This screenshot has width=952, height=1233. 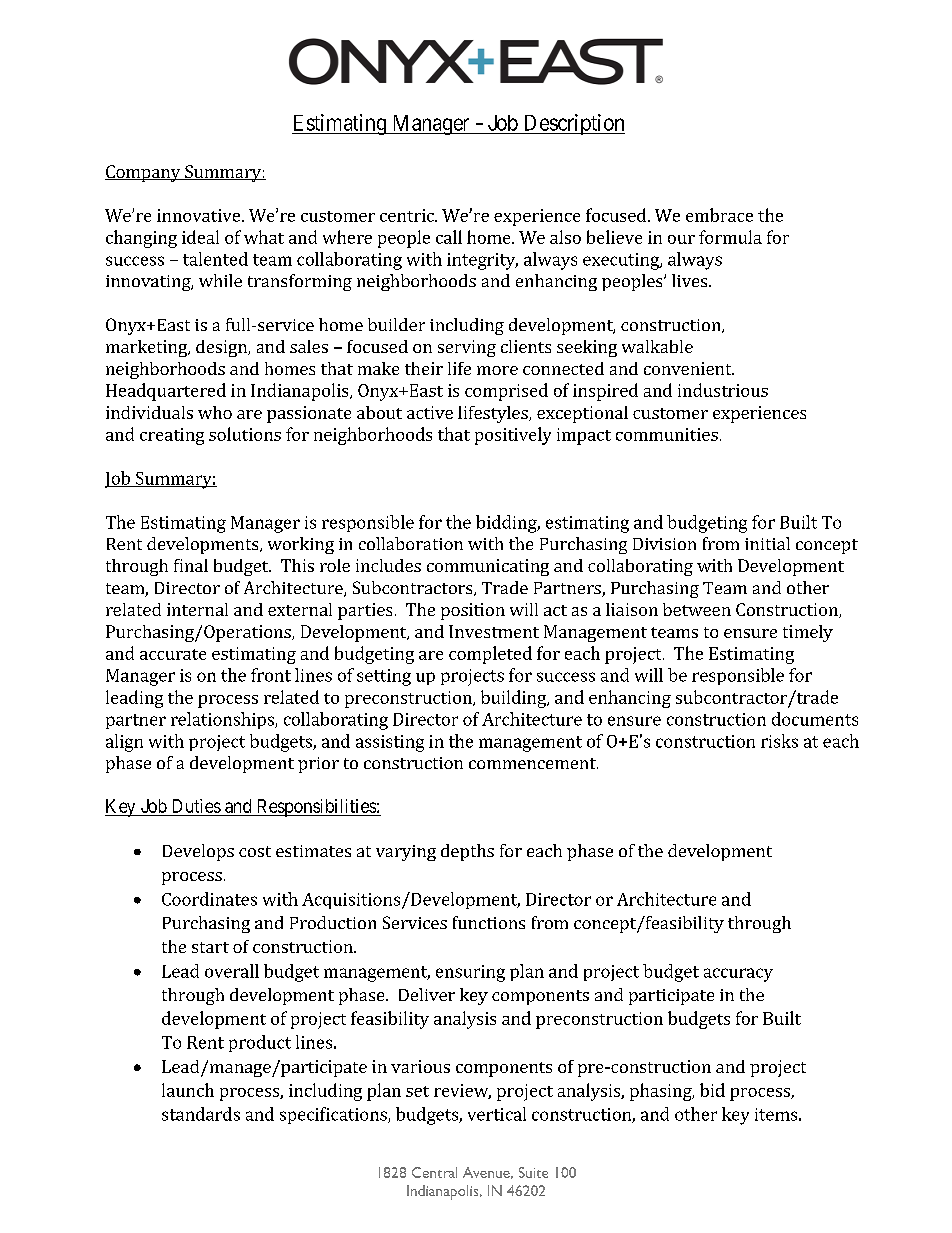 What do you see at coordinates (144, 173) in the screenshot?
I see `Company` at bounding box center [144, 173].
